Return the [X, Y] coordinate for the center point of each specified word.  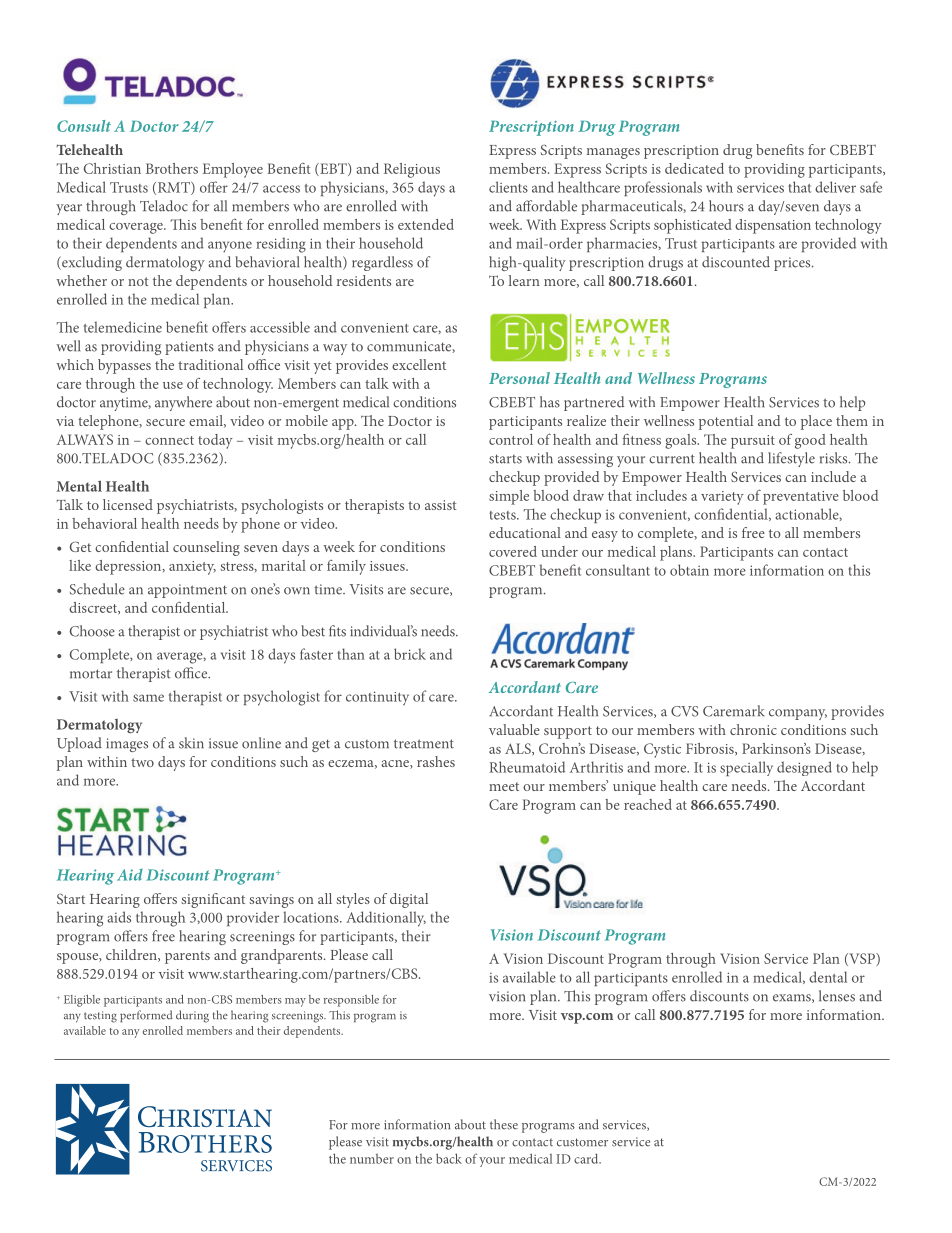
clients [508, 187]
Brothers [172, 168]
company [798, 714]
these [504, 1124]
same [148, 698]
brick [410, 654]
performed [146, 1016]
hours [726, 206]
